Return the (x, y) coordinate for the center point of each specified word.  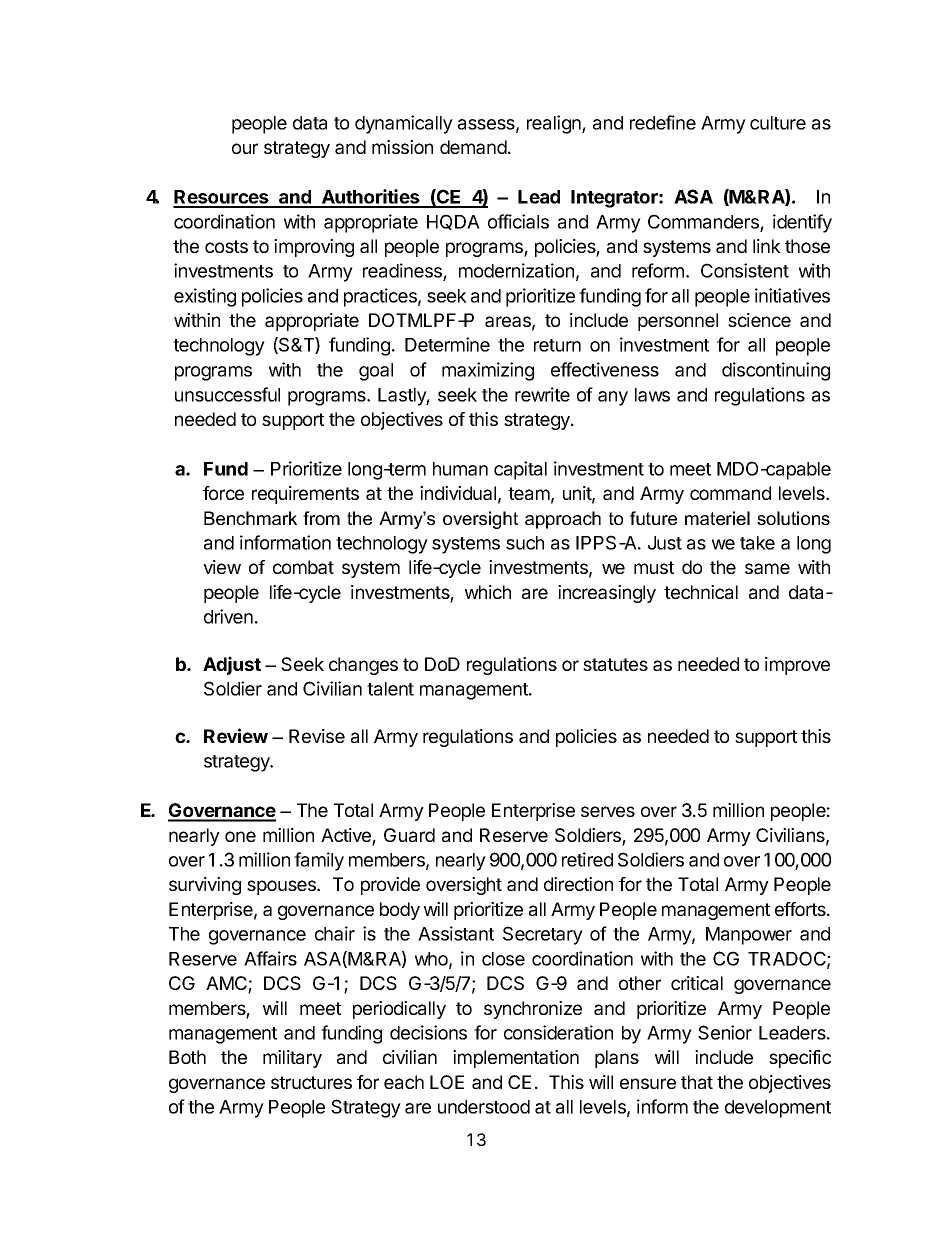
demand (473, 147)
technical (701, 592)
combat (303, 567)
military (292, 1059)
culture (778, 123)
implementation (516, 1059)
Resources (222, 198)
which (488, 592)
